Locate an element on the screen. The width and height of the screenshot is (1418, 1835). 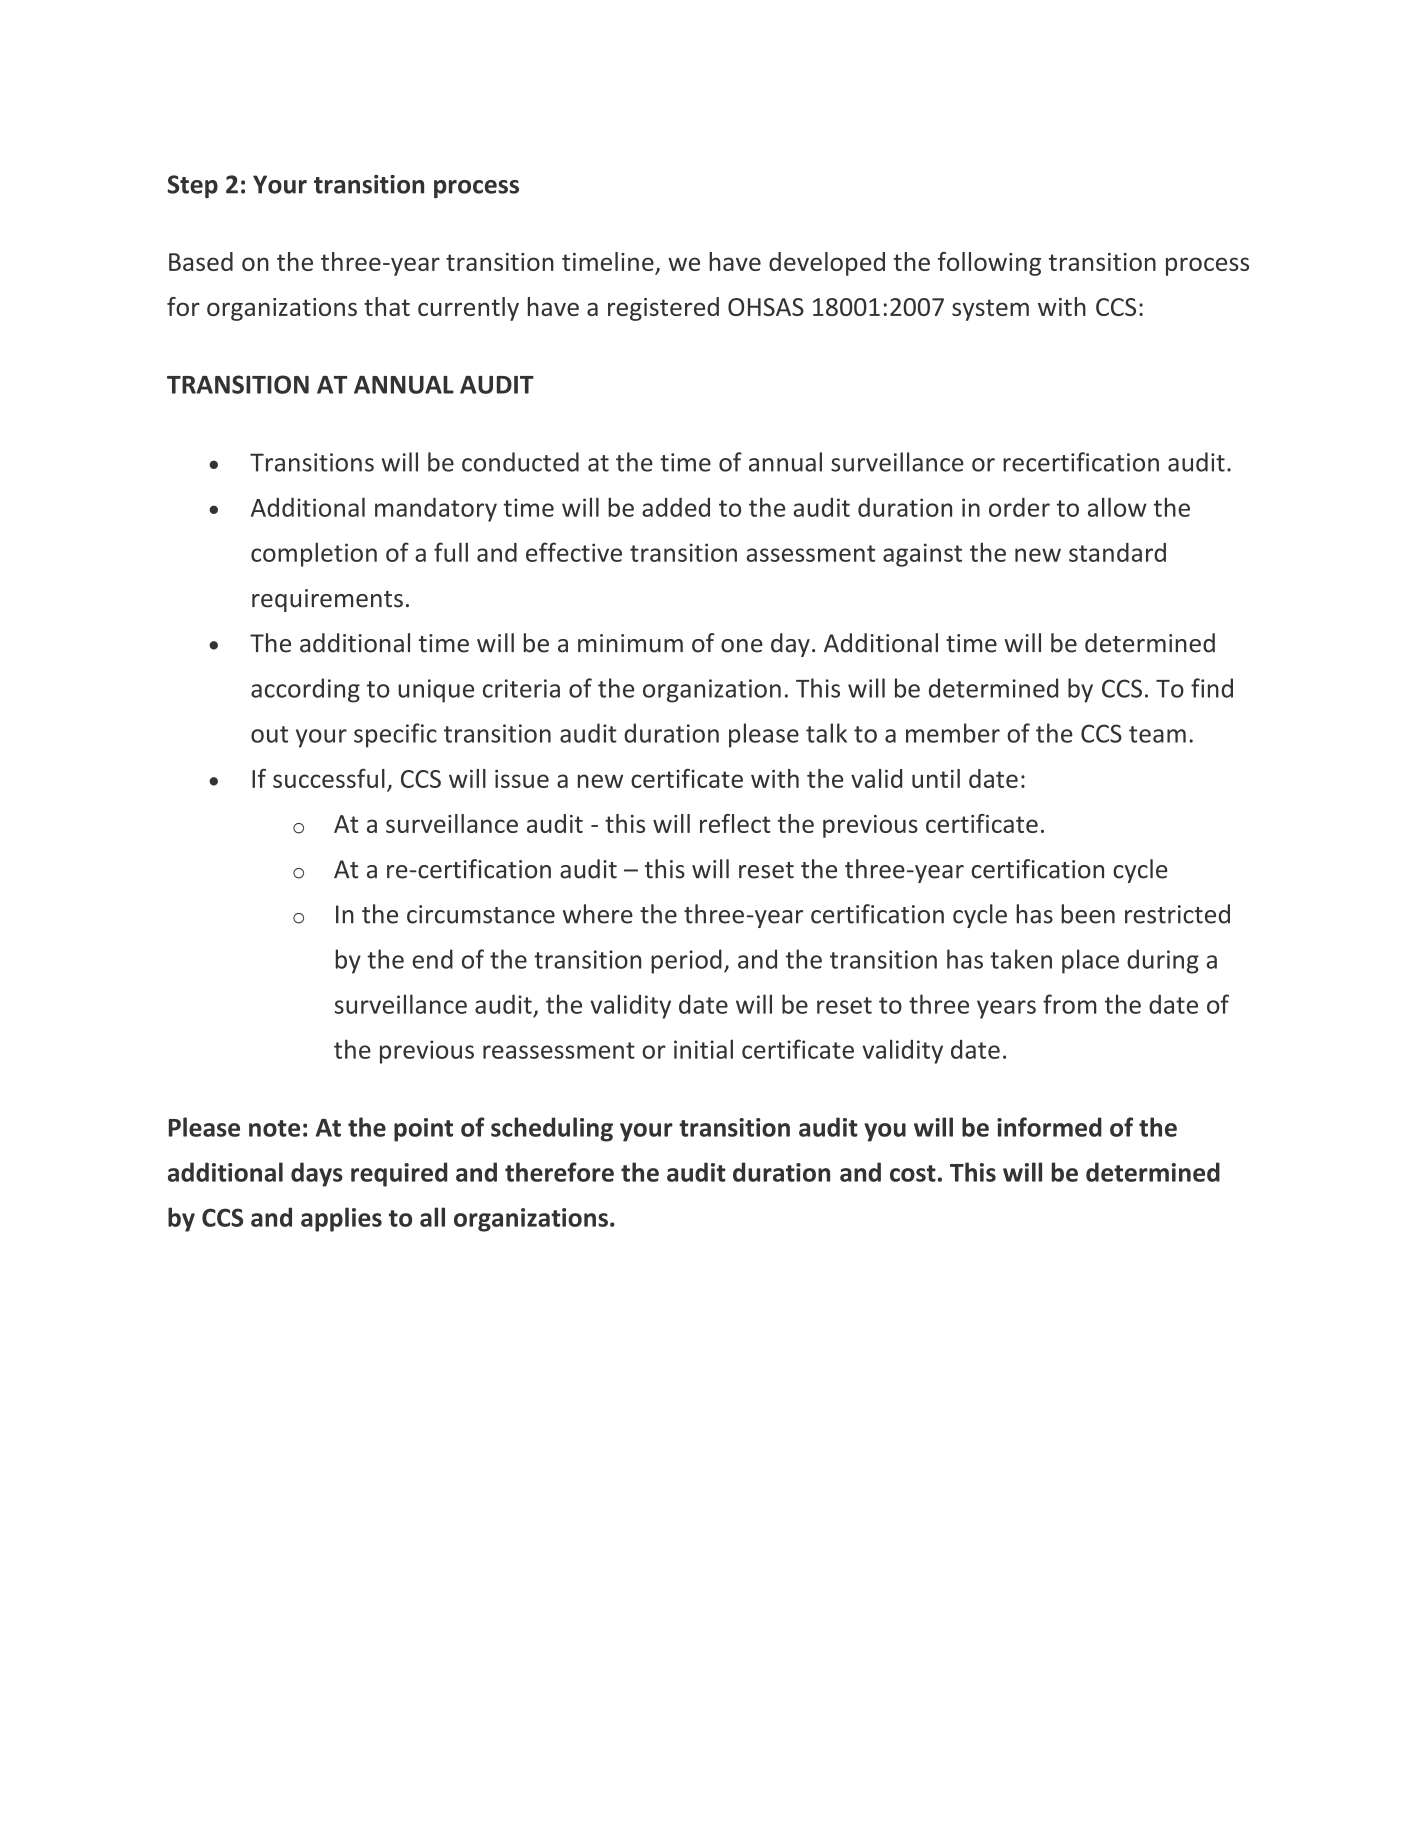
one is located at coordinates (742, 646).
